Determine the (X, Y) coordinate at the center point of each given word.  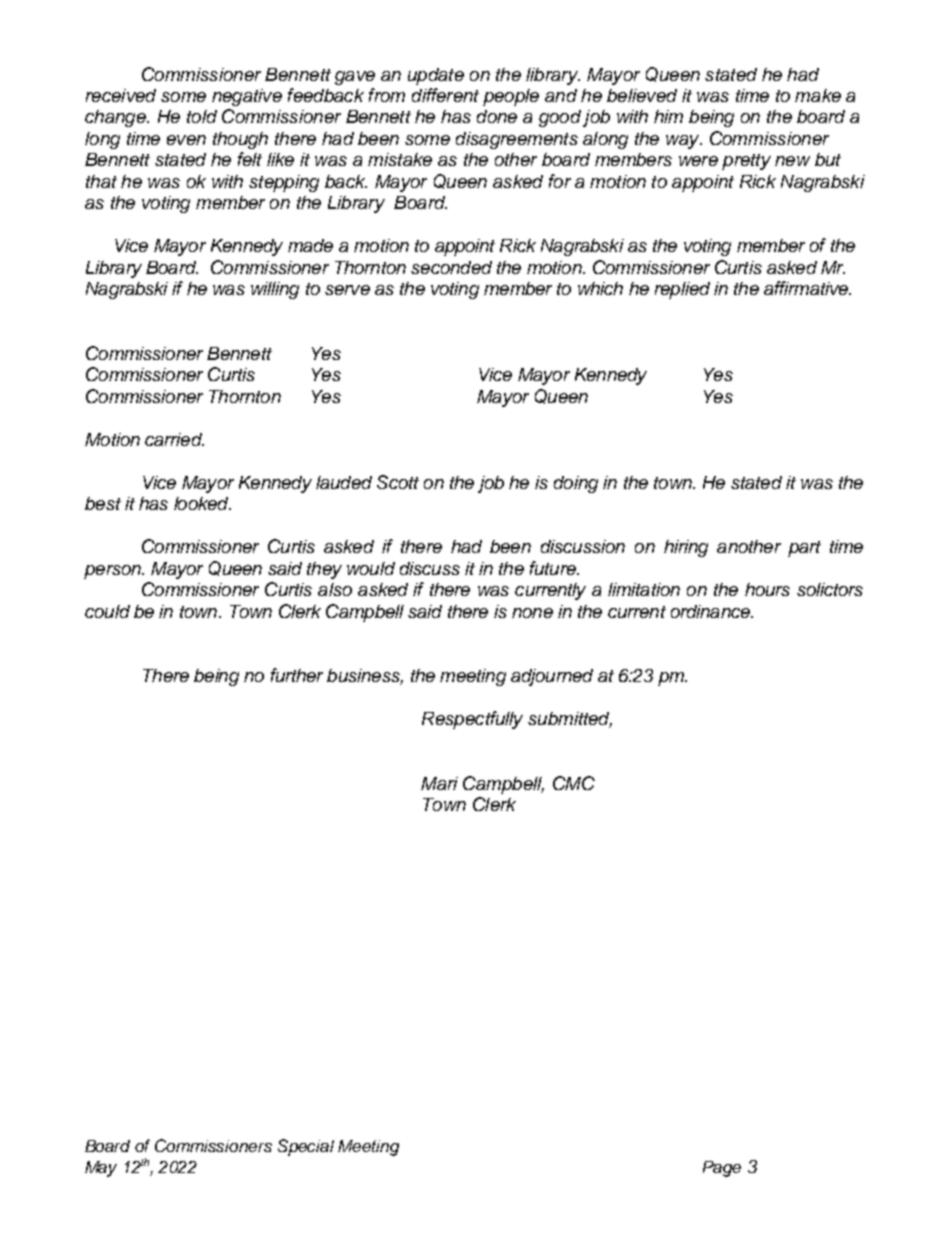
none (532, 613)
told (202, 116)
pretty (746, 162)
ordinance (711, 611)
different (445, 95)
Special (306, 1147)
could (107, 611)
